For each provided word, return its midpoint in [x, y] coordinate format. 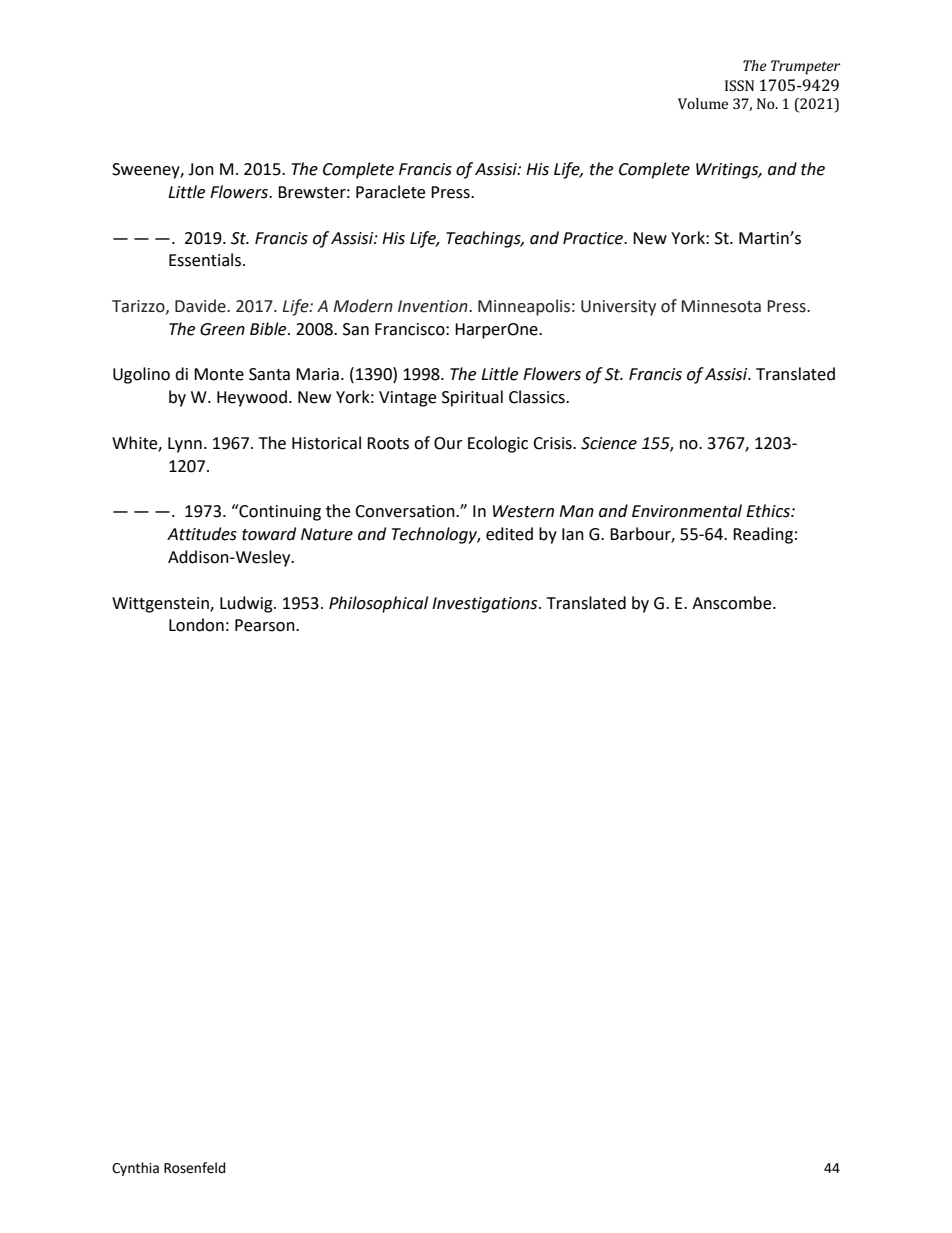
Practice [594, 238]
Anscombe [733, 603]
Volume [703, 103]
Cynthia [135, 1169]
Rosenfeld [195, 1168]
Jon [201, 169]
